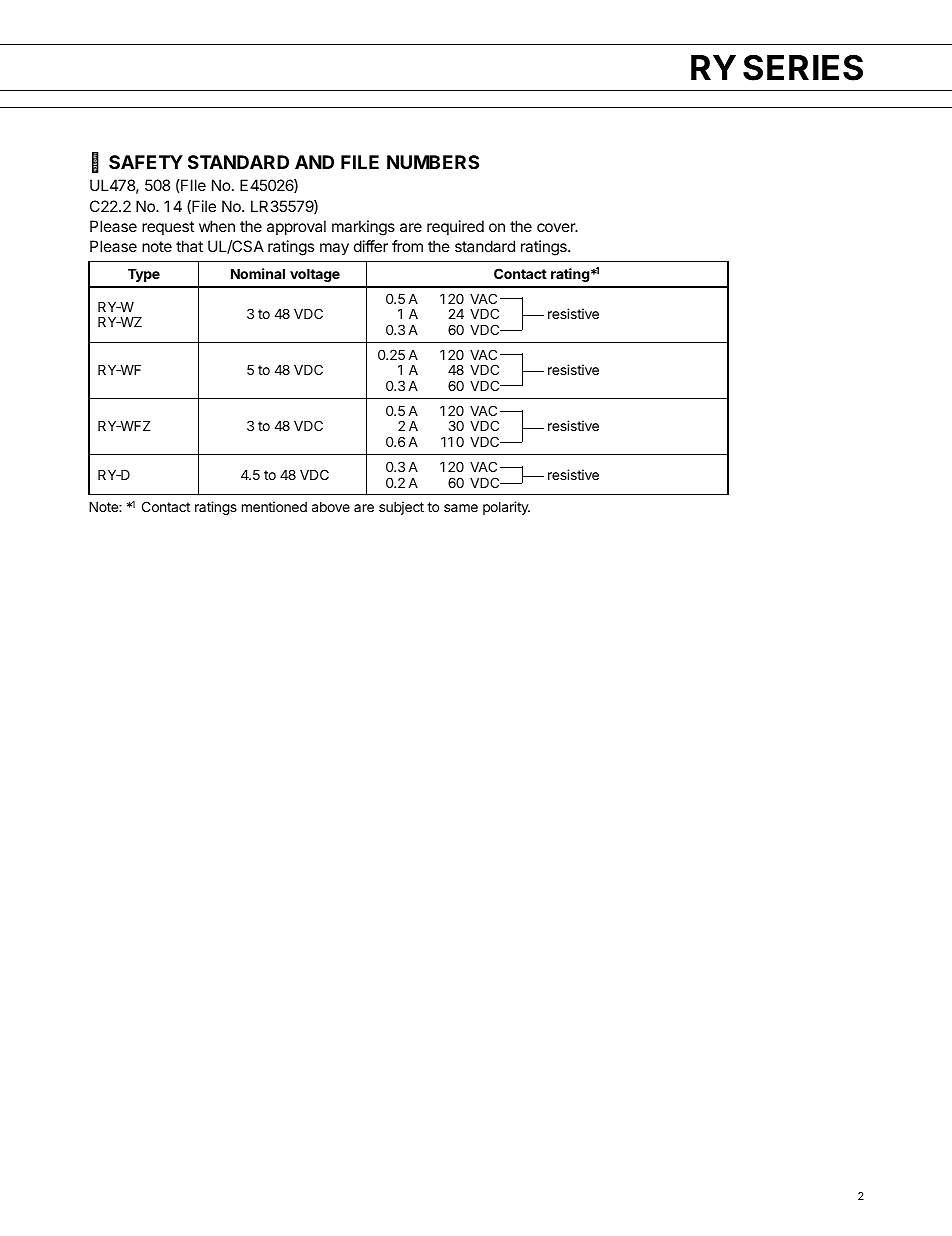 This screenshot has width=952, height=1236. I want to click on mentioned, so click(274, 506).
